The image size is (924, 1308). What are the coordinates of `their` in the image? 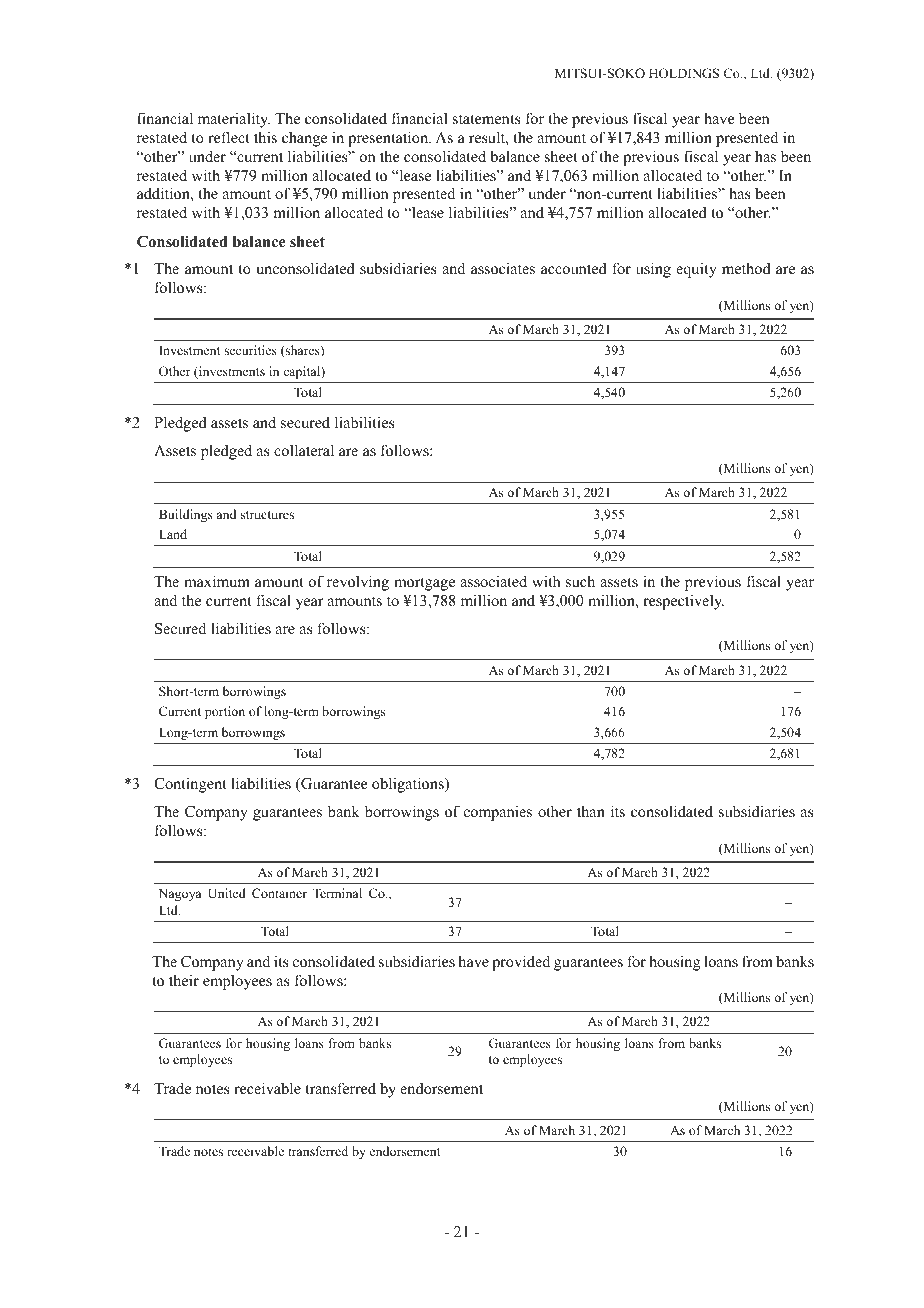 It's located at (184, 980).
